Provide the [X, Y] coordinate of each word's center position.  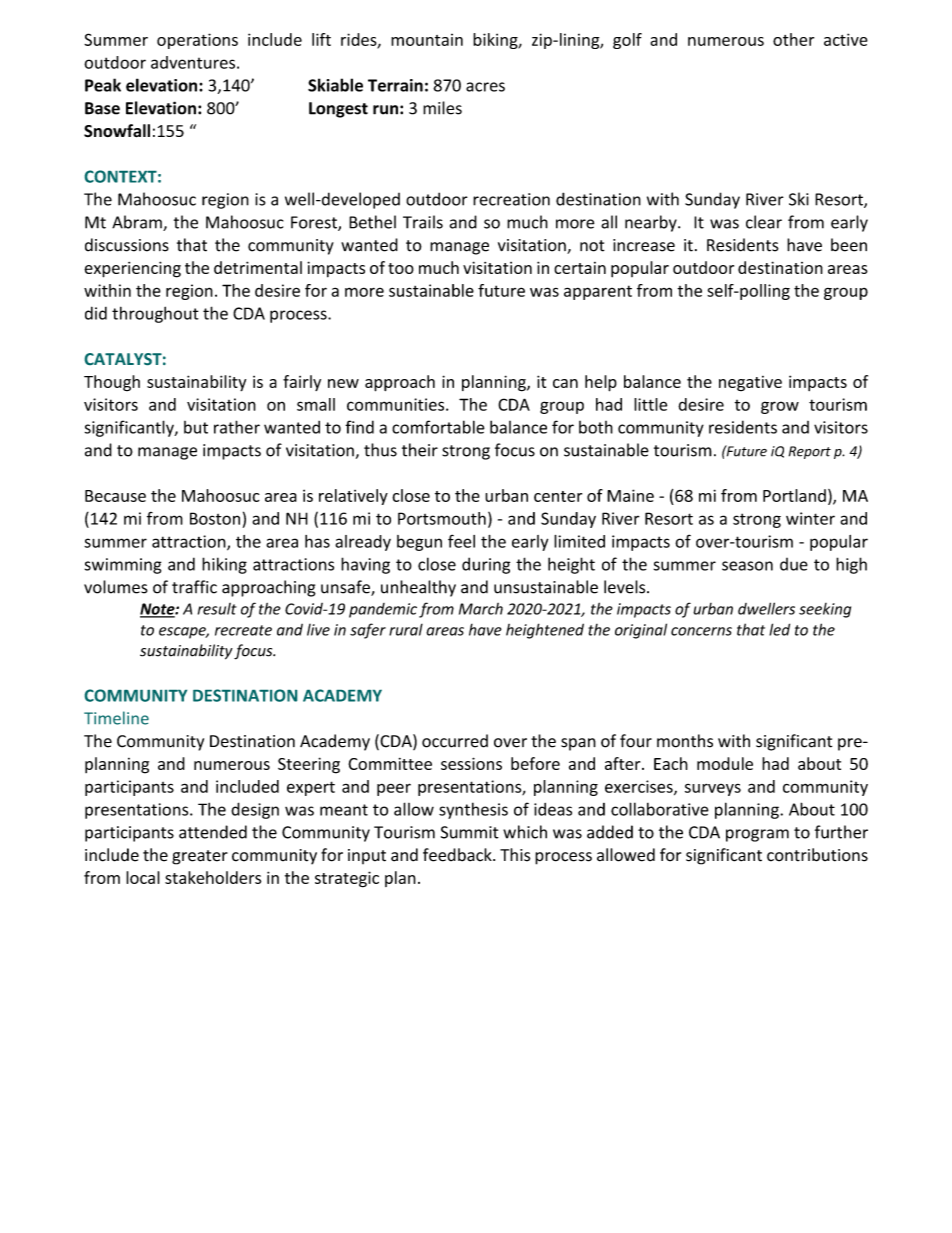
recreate [243, 630]
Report [810, 452]
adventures [193, 62]
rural [406, 630]
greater [200, 857]
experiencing [132, 269]
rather [237, 427]
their [420, 450]
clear [764, 222]
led [779, 629]
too [401, 268]
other [793, 39]
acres [485, 87]
